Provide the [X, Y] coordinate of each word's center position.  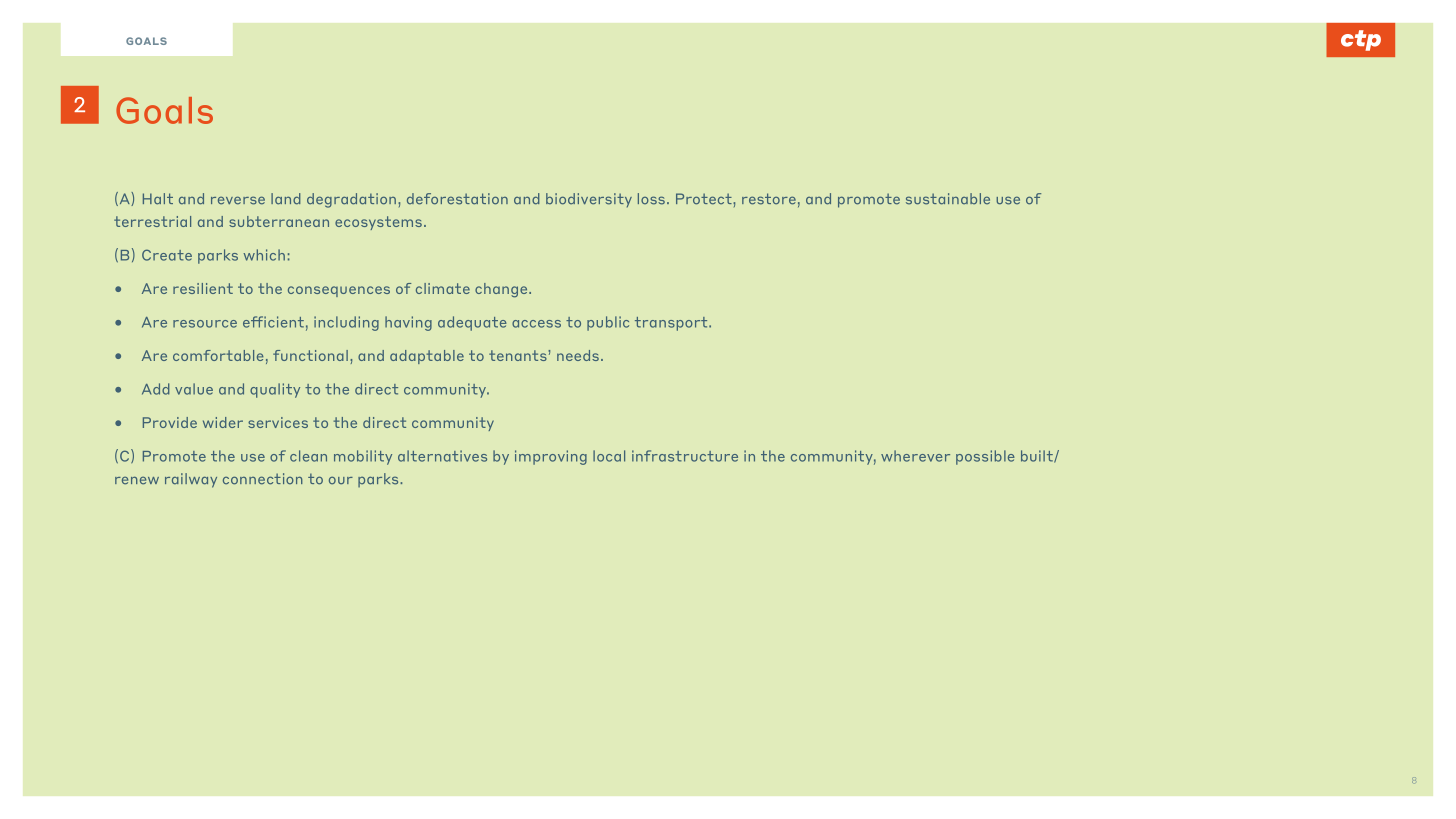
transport [672, 324]
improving [551, 457]
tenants [519, 355]
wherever [915, 456]
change [502, 290]
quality [275, 390]
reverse [238, 200]
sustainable [948, 199]
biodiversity [589, 200]
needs [578, 355]
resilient [203, 288]
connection [263, 479]
